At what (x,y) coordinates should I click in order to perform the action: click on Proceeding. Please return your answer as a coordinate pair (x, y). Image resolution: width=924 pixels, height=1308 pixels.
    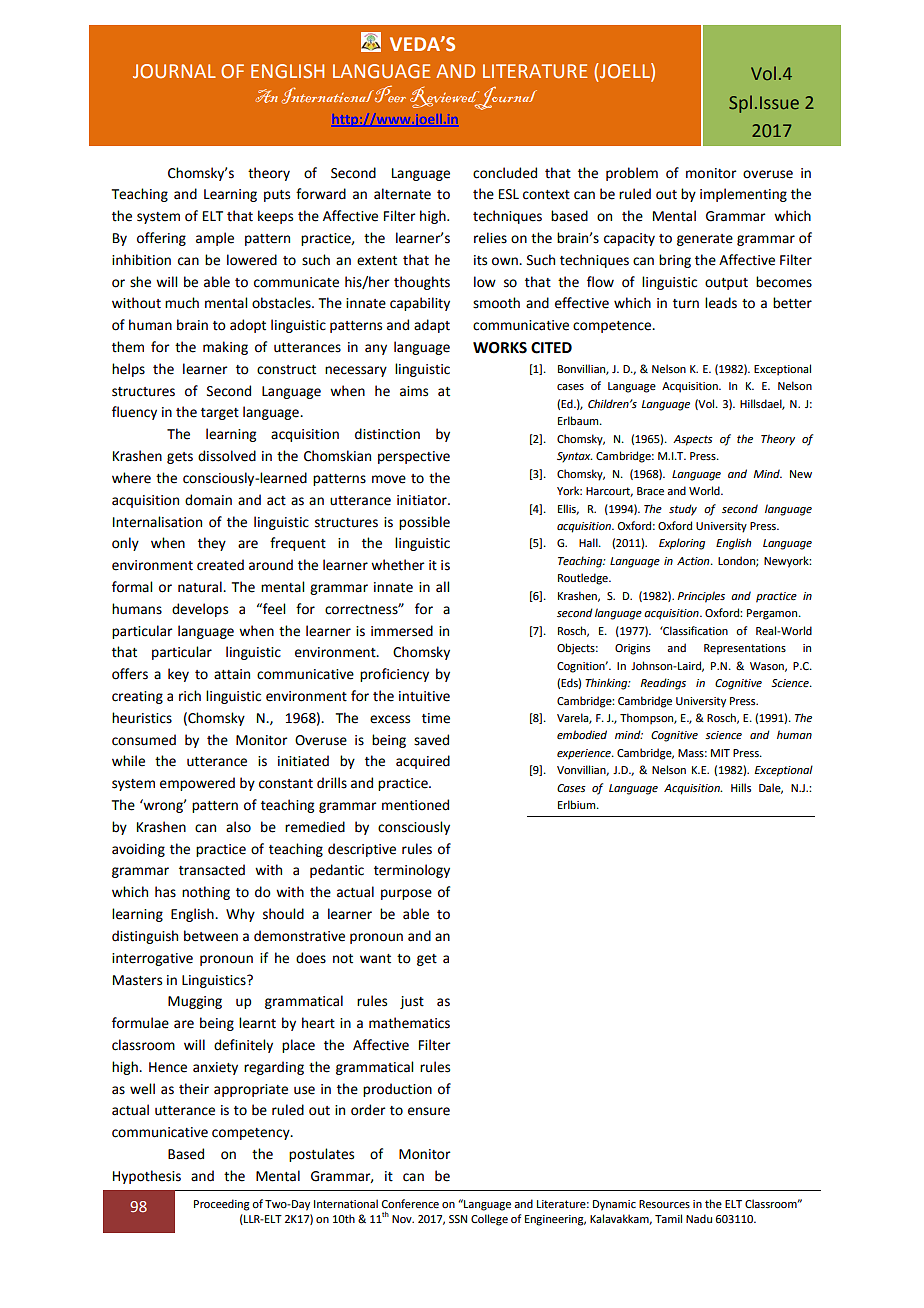
    Looking at the image, I should click on (222, 1205).
